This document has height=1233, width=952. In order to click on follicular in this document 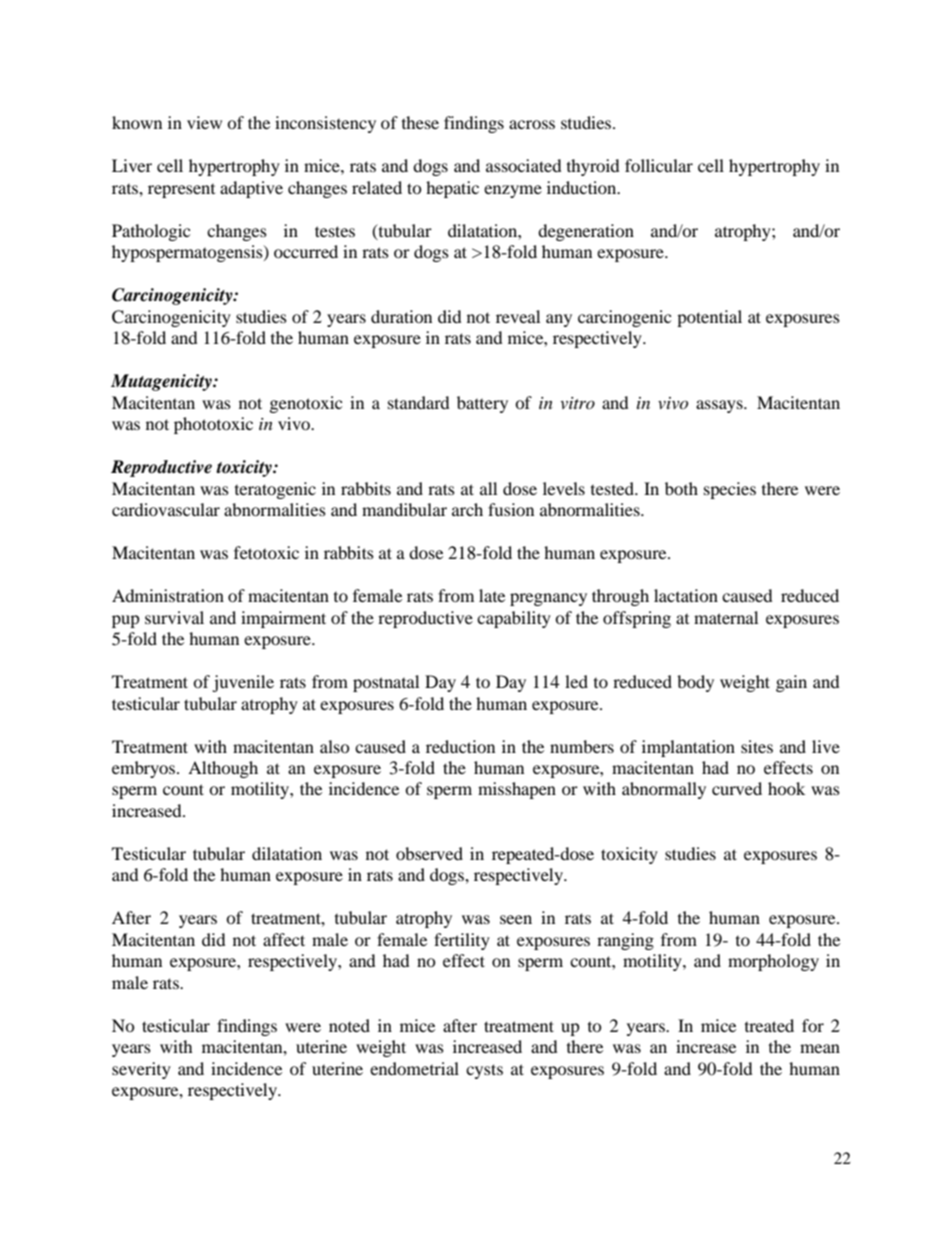, I will do `click(659, 165)`.
